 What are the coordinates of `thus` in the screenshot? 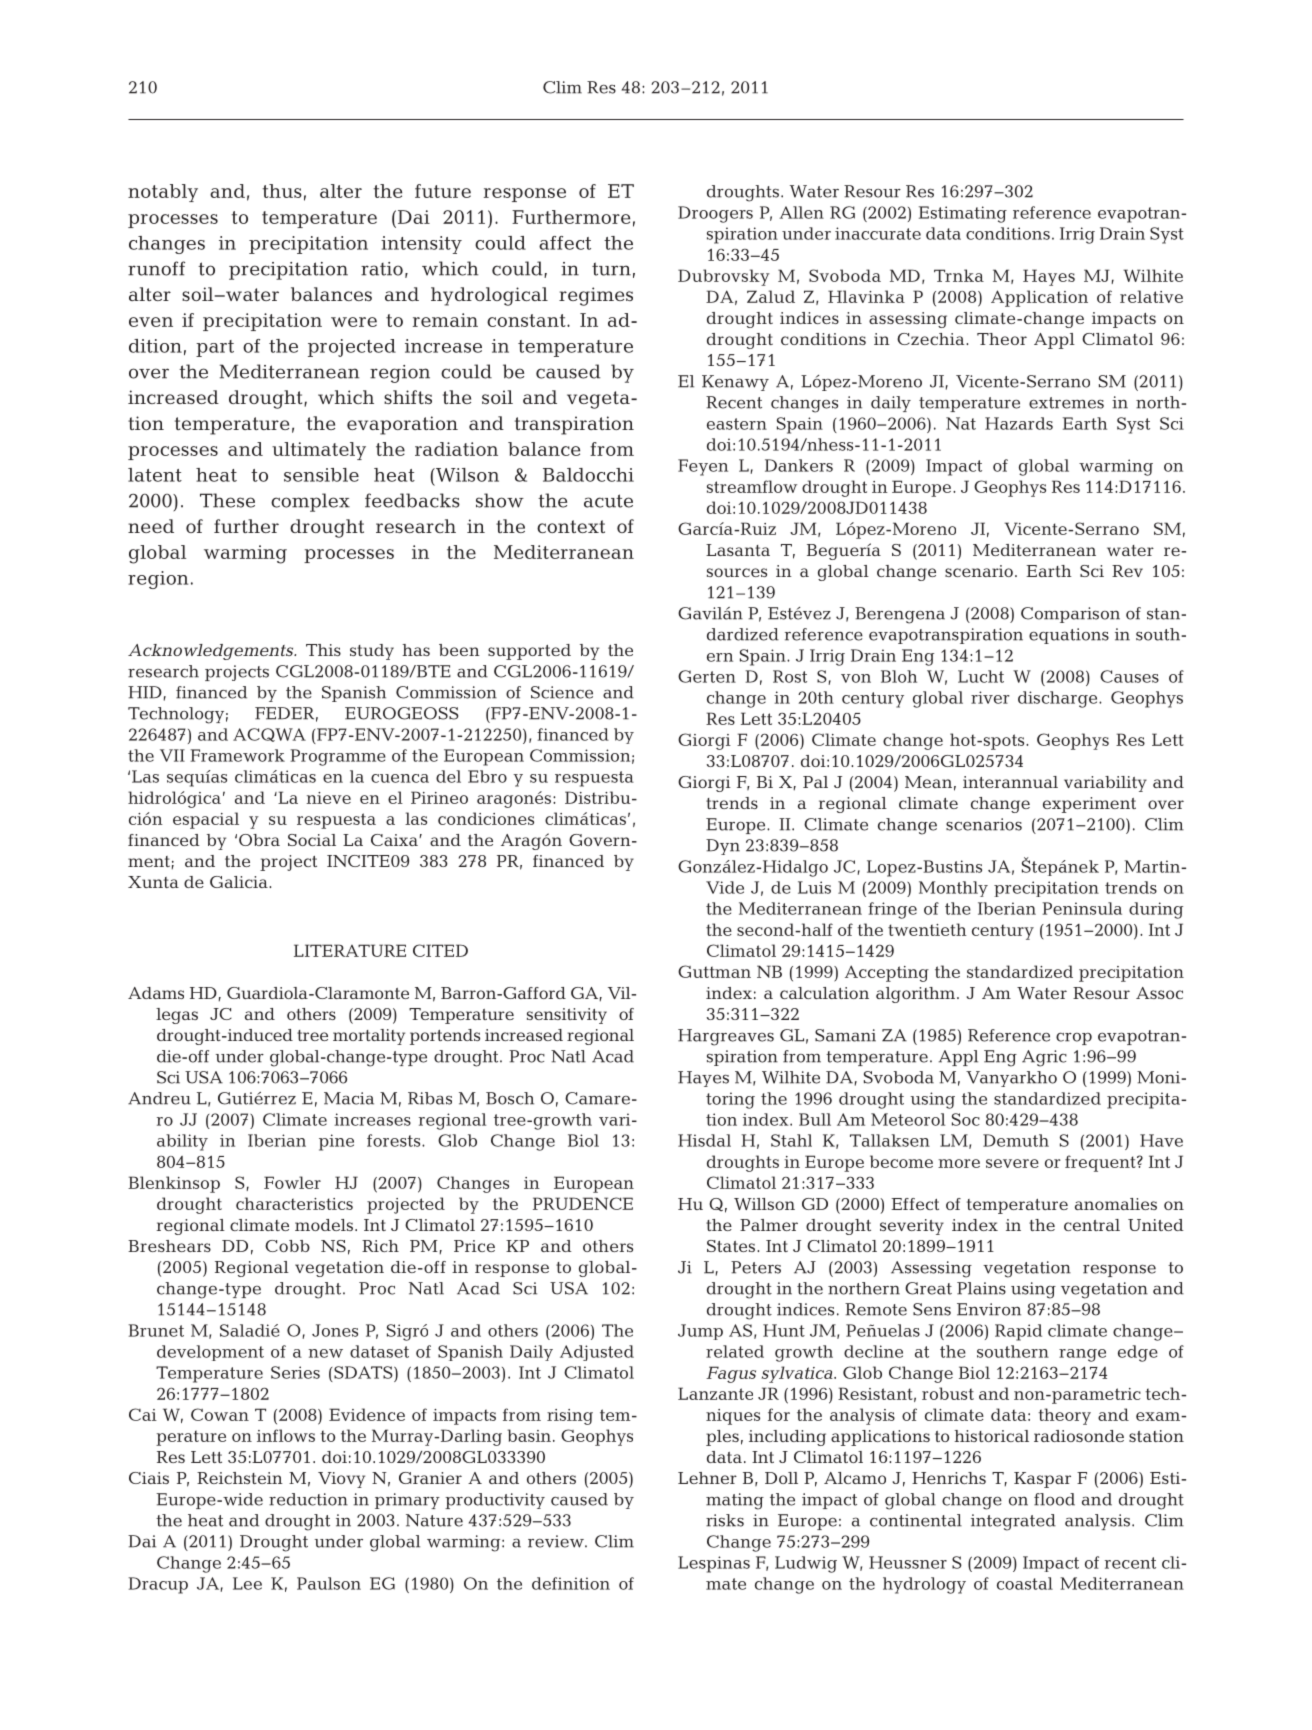 It's located at (282, 191).
